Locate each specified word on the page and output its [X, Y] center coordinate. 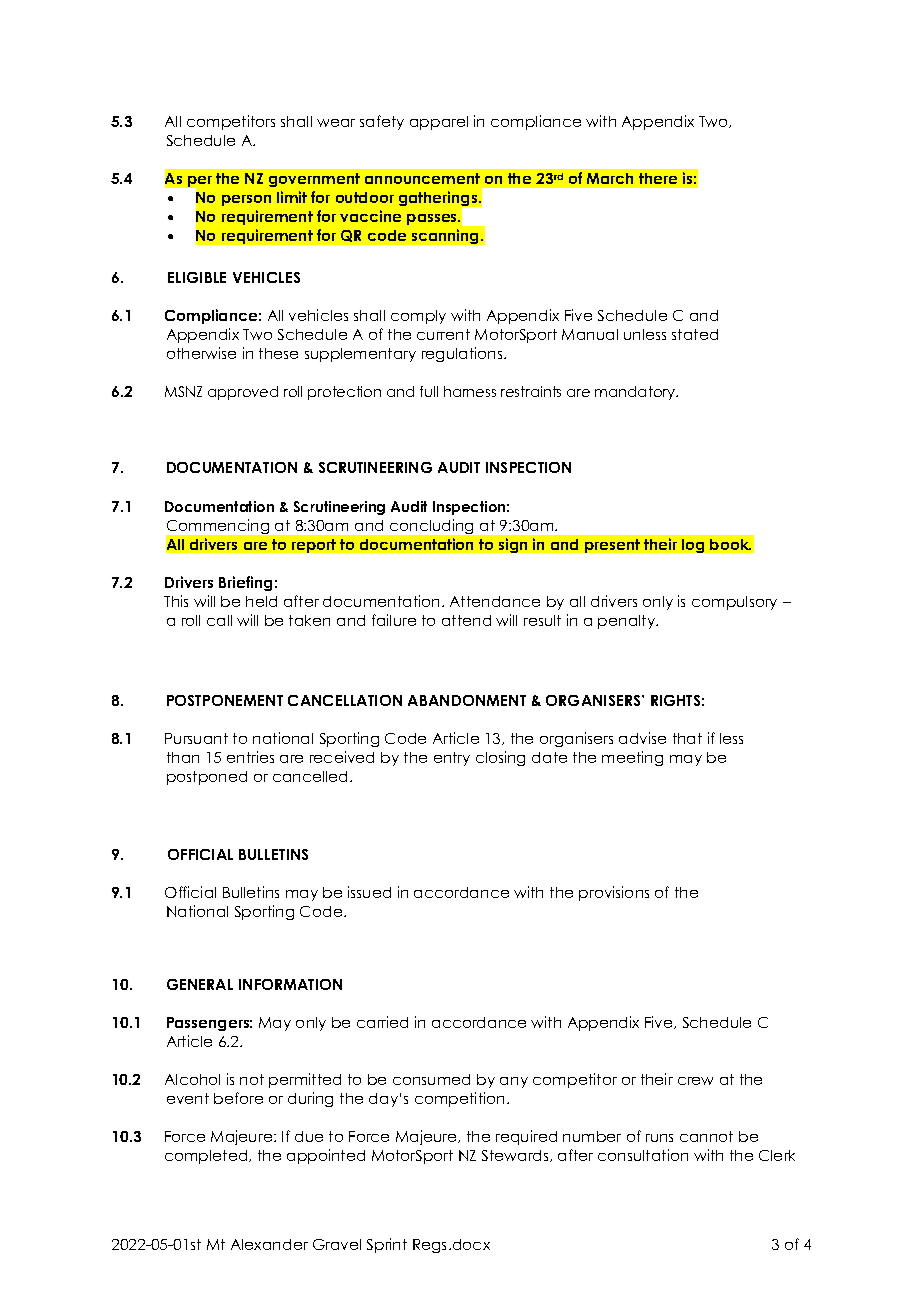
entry [452, 759]
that [687, 738]
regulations [463, 354]
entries [250, 757]
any [514, 1082]
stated [695, 334]
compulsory [734, 603]
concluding [431, 526]
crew [695, 1081]
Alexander [269, 1244]
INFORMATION [290, 984]
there [658, 178]
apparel [439, 123]
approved [243, 393]
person [246, 200]
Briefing [245, 583]
